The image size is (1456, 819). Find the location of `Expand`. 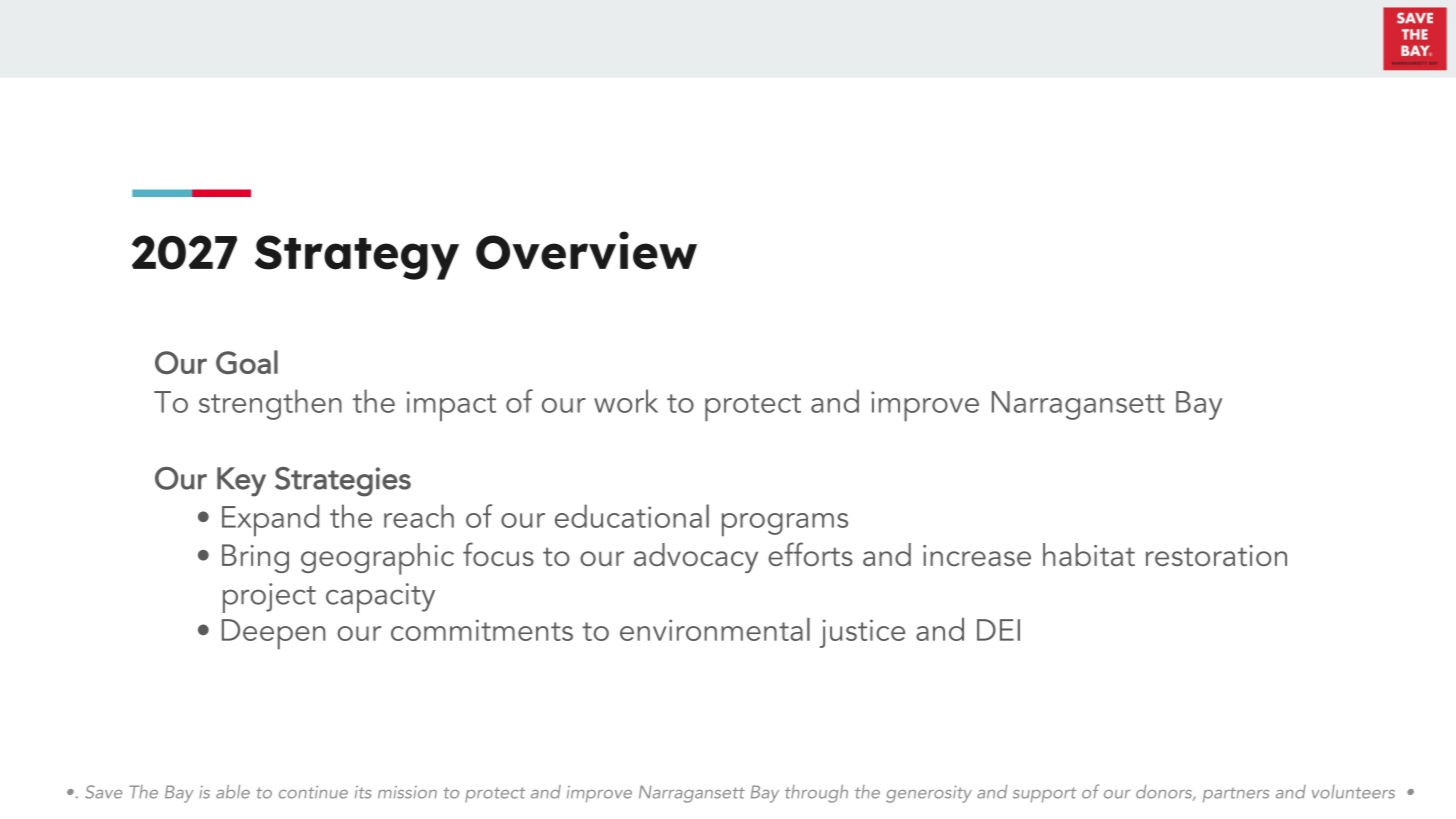

Expand is located at coordinates (270, 520).
